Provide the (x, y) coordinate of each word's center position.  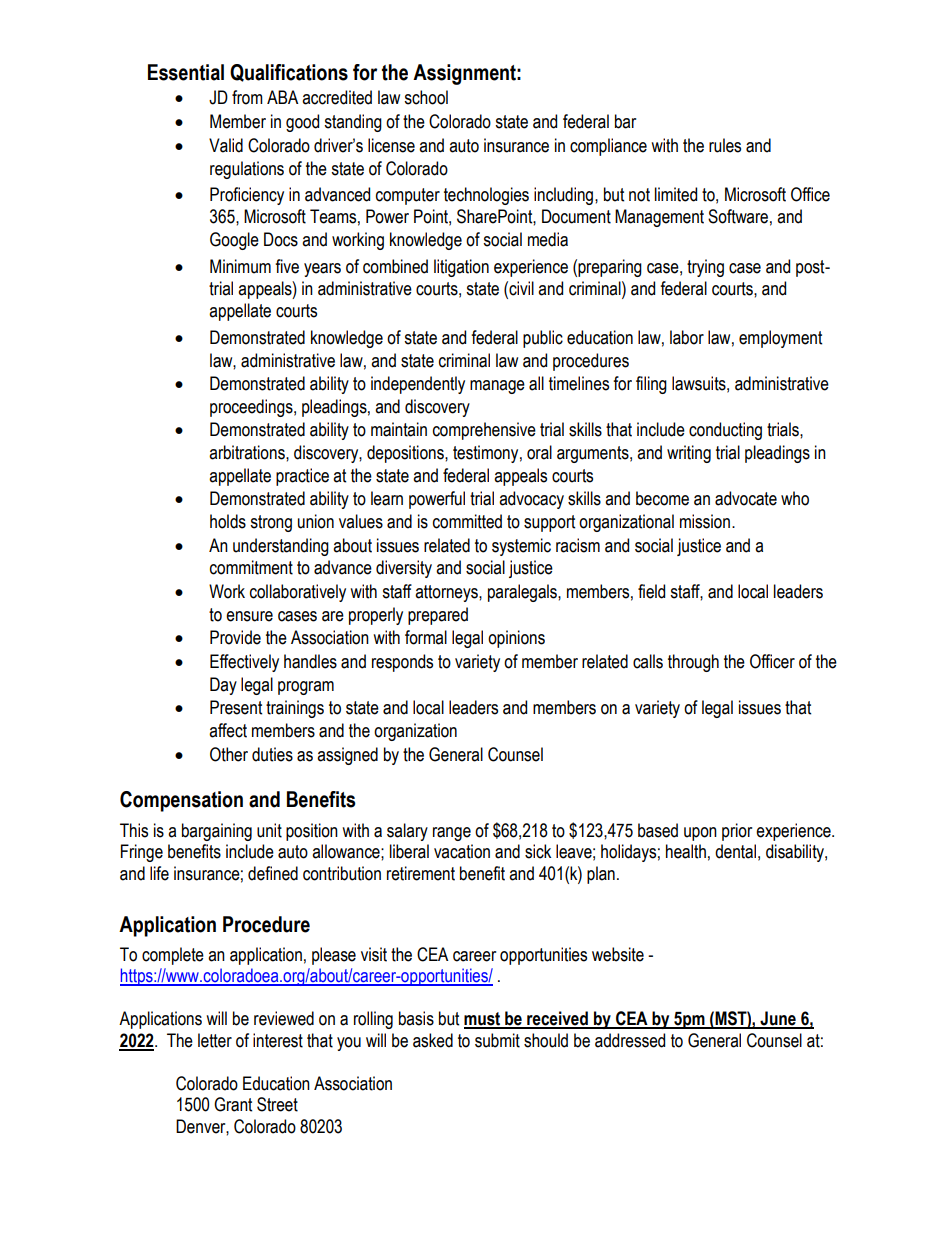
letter (215, 1040)
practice (302, 477)
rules (725, 145)
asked (433, 1040)
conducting (725, 431)
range (452, 834)
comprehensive (484, 431)
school (426, 97)
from (247, 97)
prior (737, 832)
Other (229, 754)
